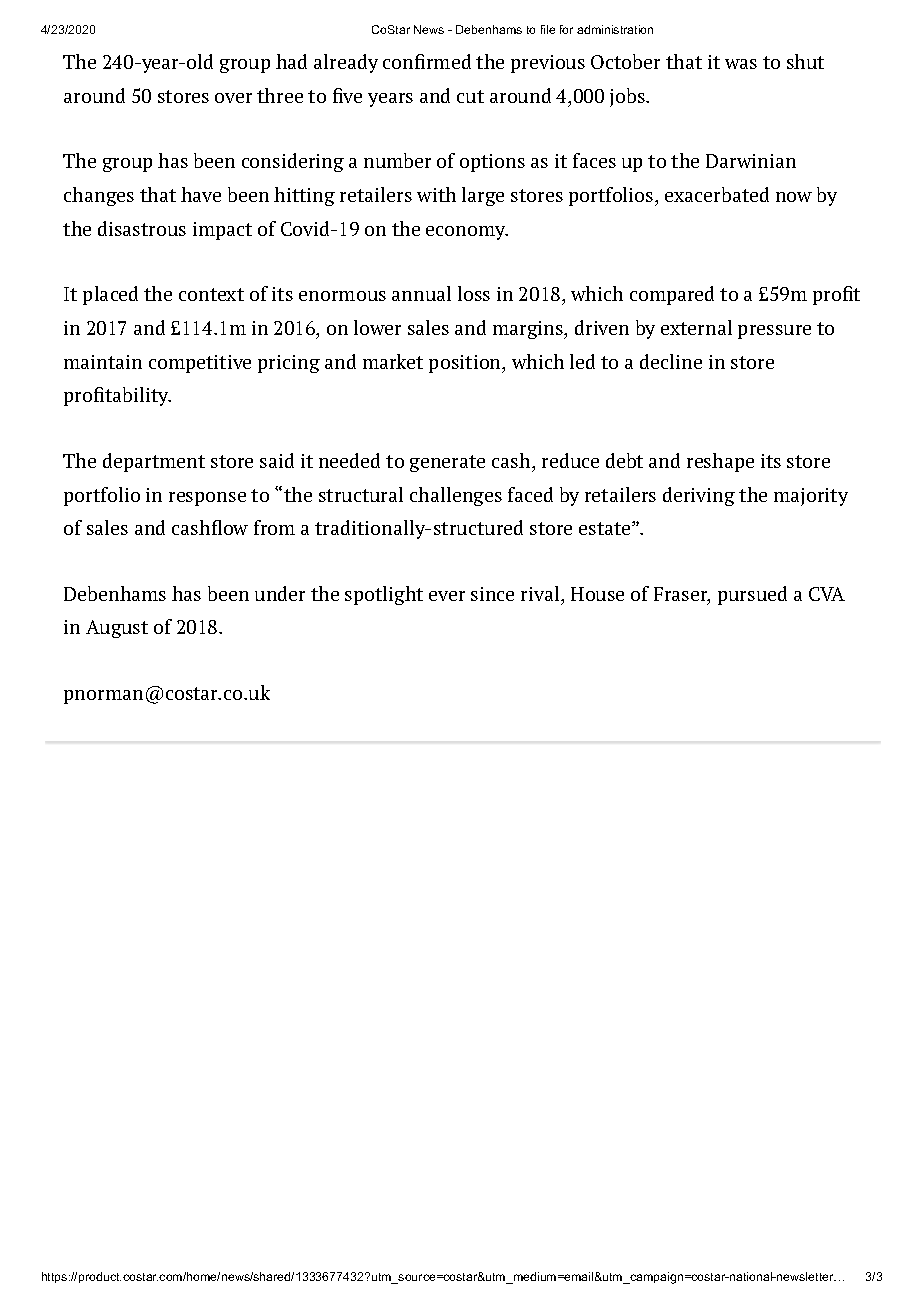  I want to click on pressure, so click(774, 332).
